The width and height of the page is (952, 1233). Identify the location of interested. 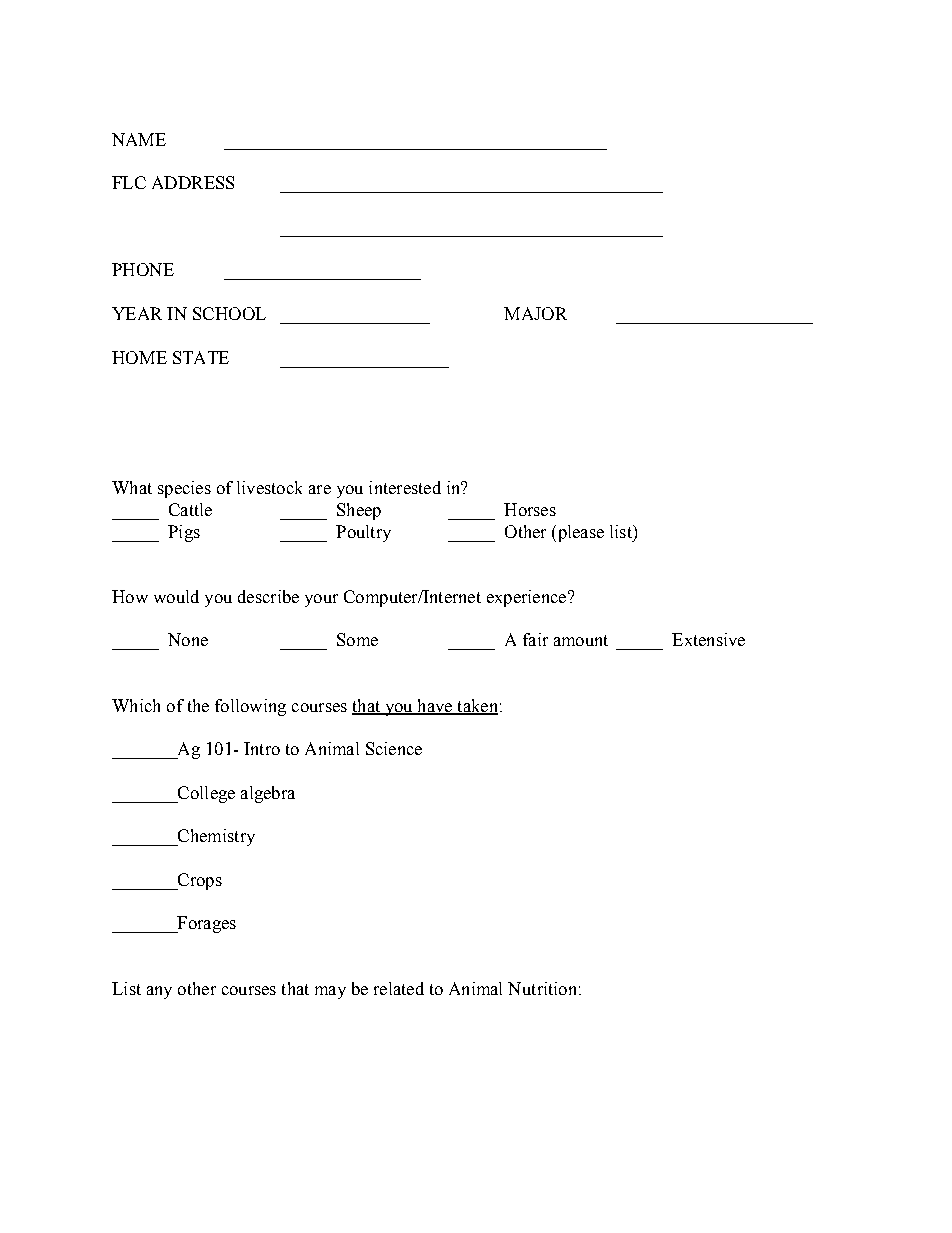
(405, 487).
